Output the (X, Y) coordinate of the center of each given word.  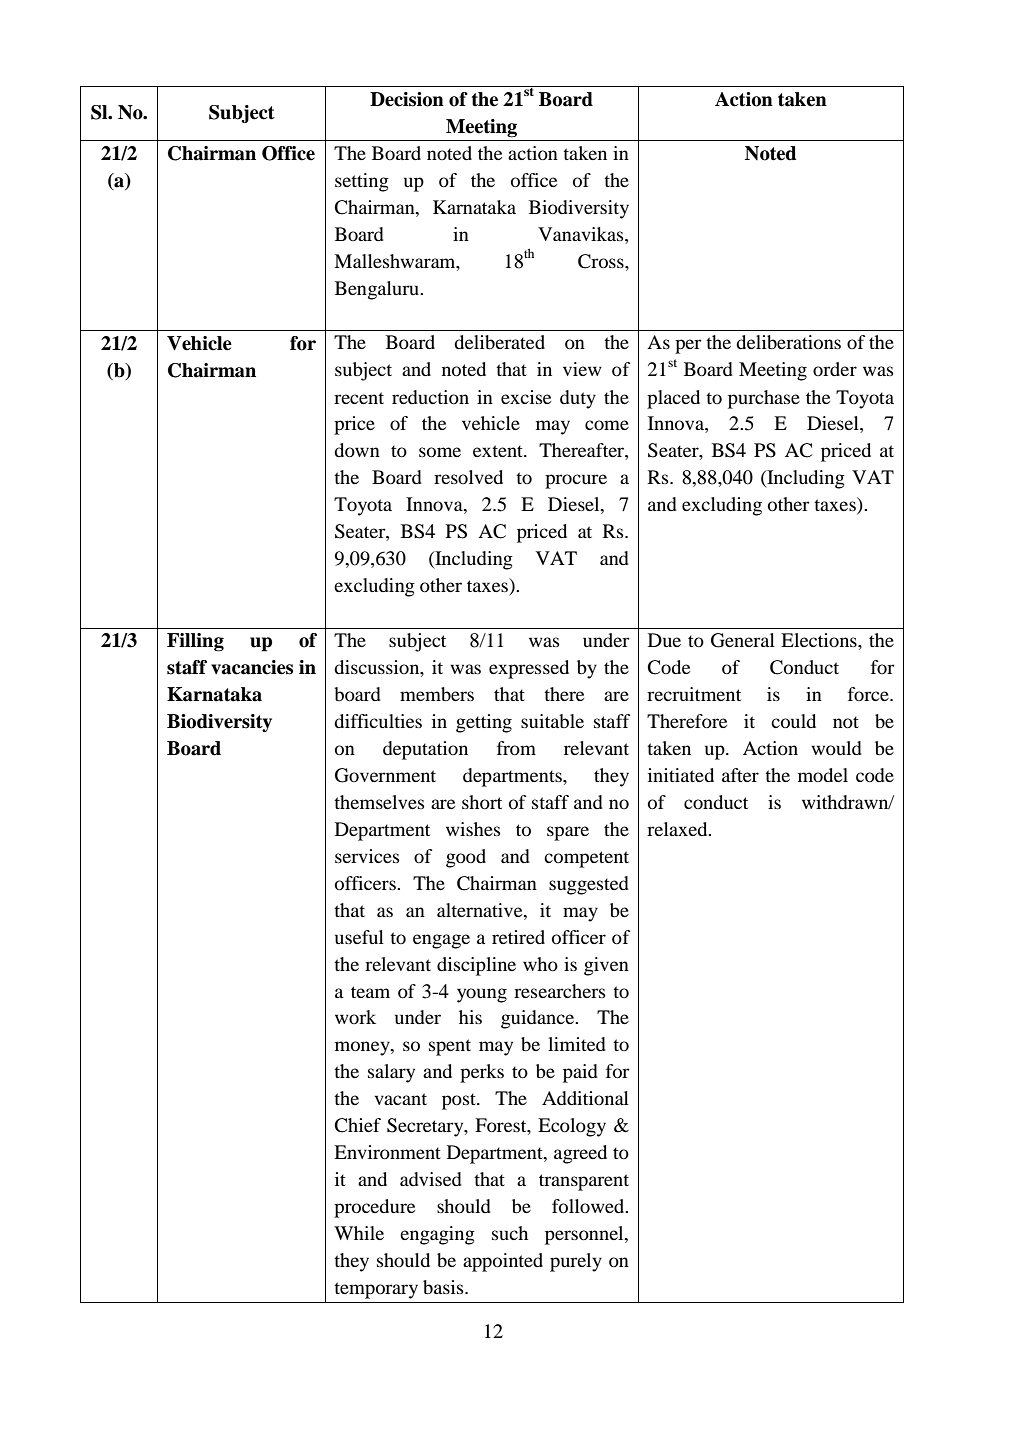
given (606, 966)
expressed (529, 669)
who (540, 964)
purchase (764, 399)
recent (359, 398)
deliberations (788, 342)
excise (526, 397)
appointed (503, 1262)
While (359, 1233)
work (355, 1017)
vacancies (252, 667)
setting (362, 182)
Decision (407, 99)
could (793, 721)
